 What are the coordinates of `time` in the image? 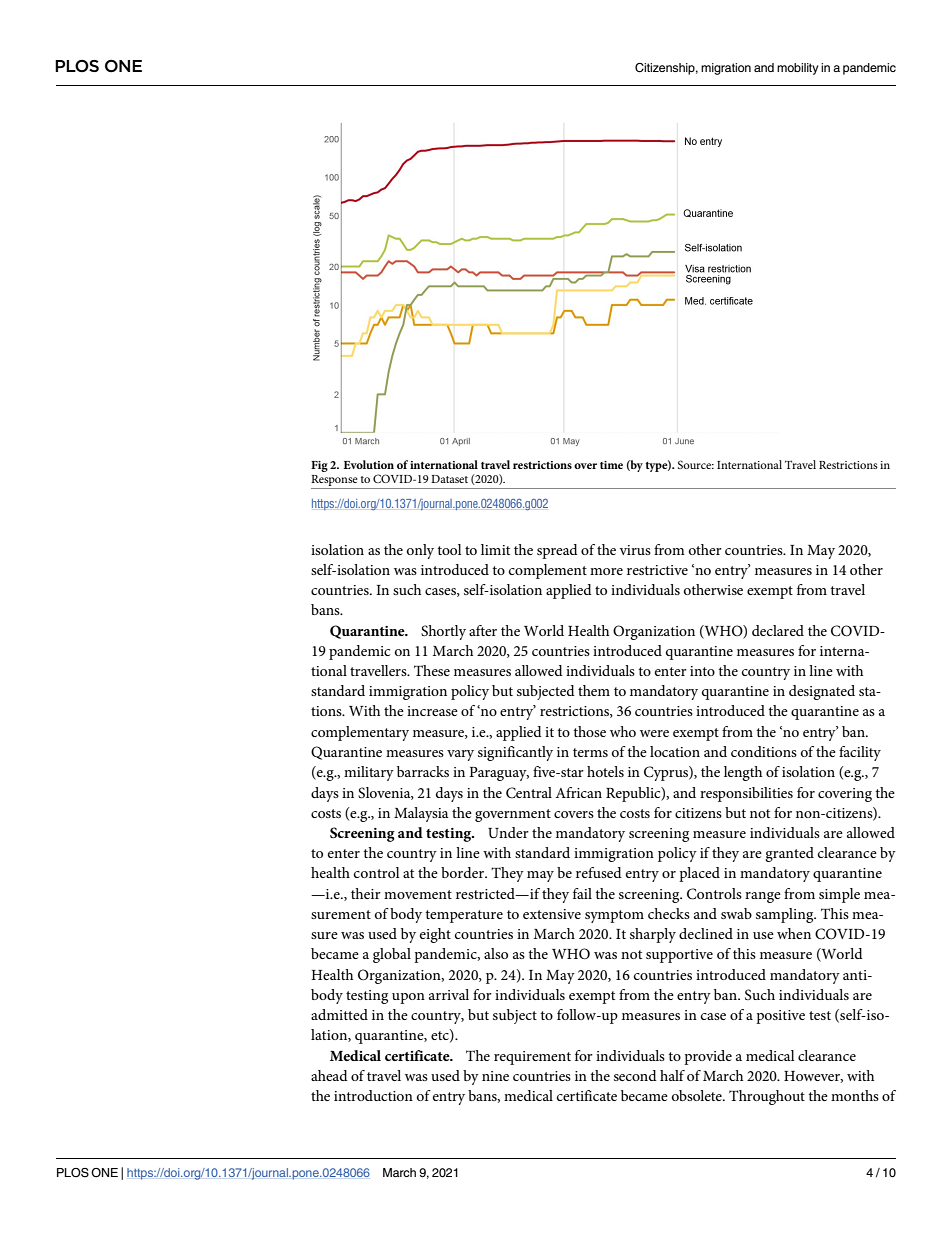 It's located at (611, 465).
